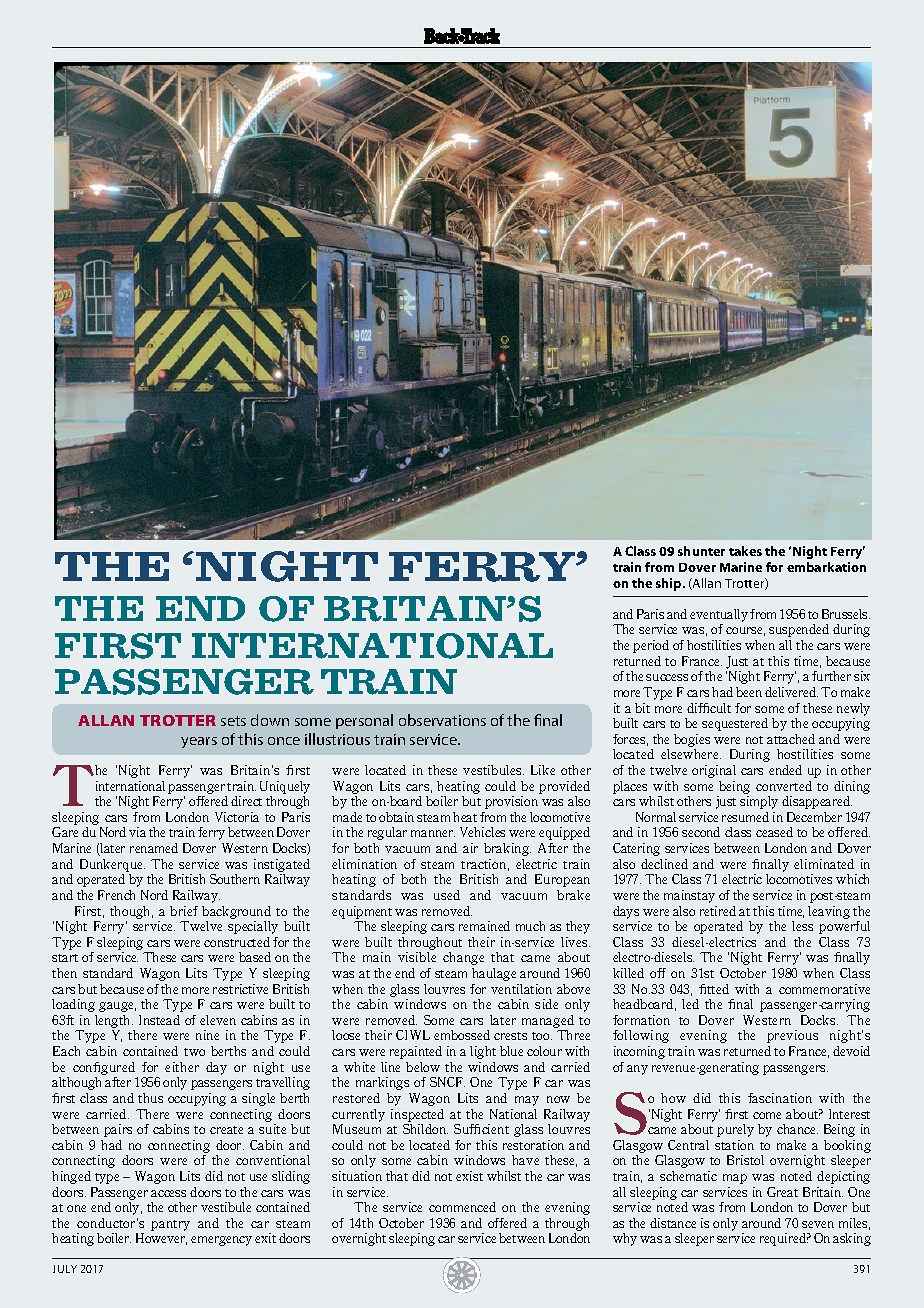 The height and width of the screenshot is (1308, 924). What do you see at coordinates (199, 742) in the screenshot?
I see `years` at bounding box center [199, 742].
